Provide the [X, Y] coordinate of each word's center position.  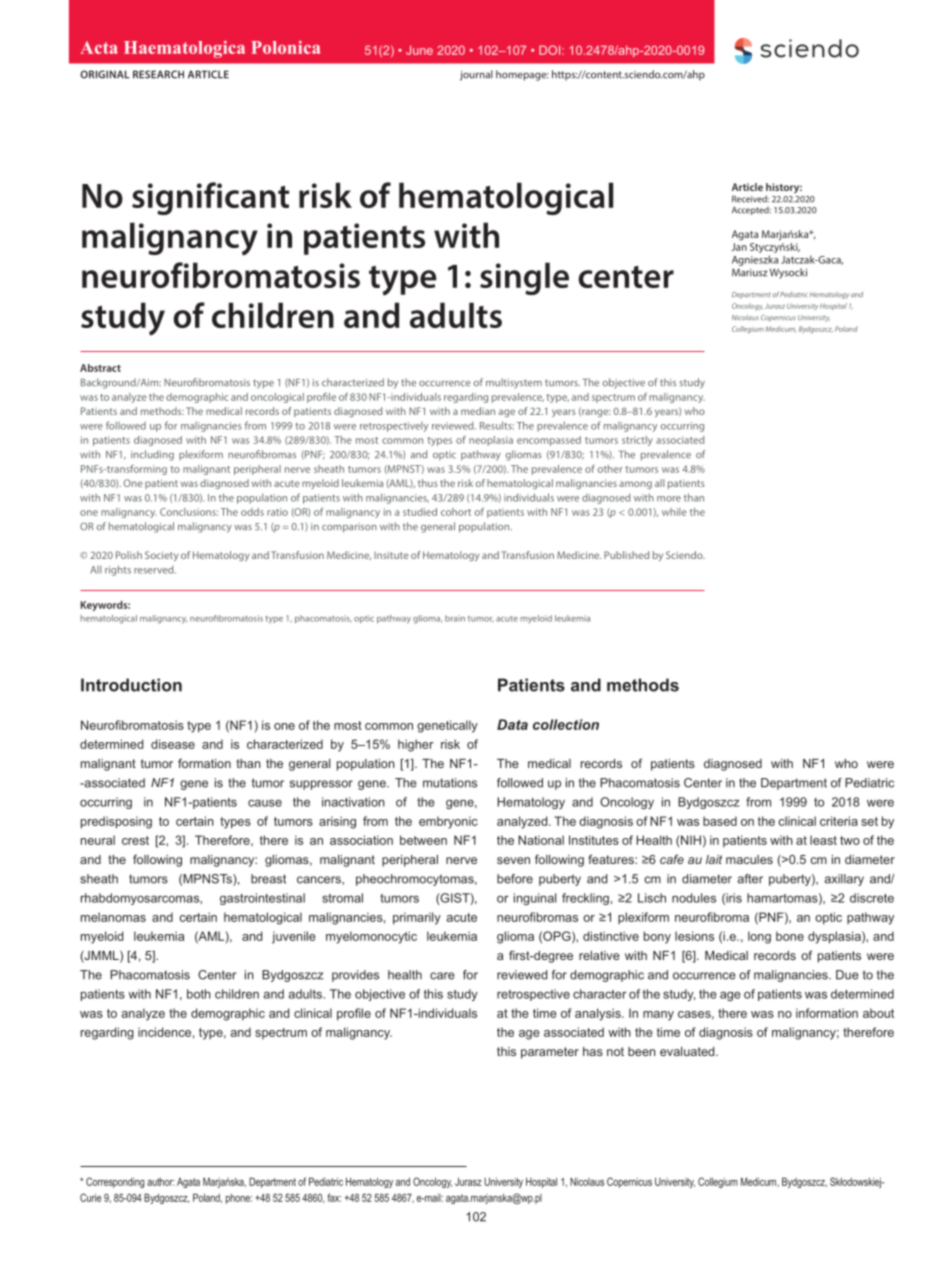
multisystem [514, 383]
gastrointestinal [262, 899]
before [515, 879]
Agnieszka [755, 260]
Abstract [100, 368]
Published [626, 555]
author [161, 1182]
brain [455, 618]
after [750, 879]
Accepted [751, 210]
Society [162, 556]
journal [476, 75]
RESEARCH [158, 74]
